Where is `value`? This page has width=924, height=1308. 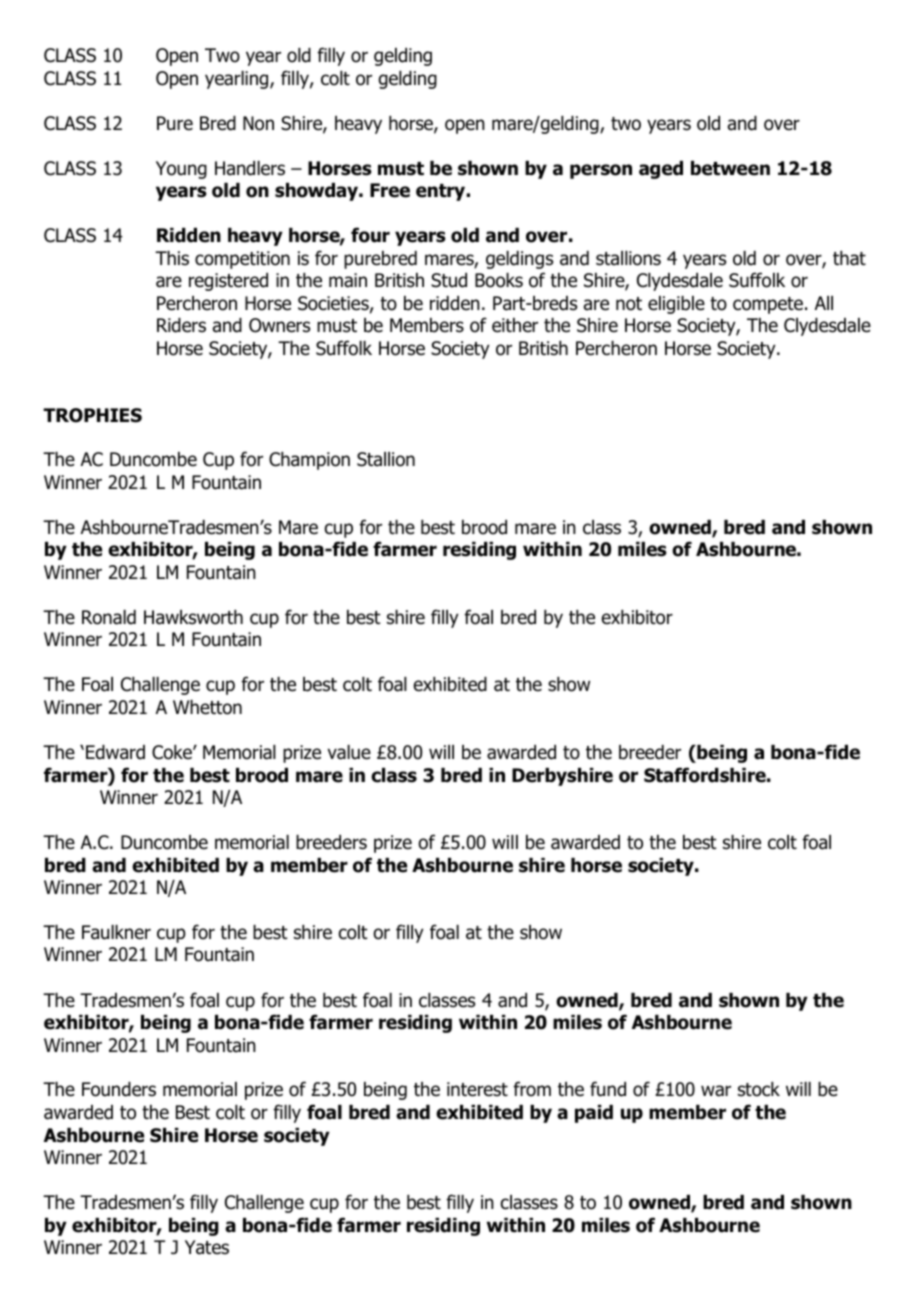 value is located at coordinates (349, 752).
